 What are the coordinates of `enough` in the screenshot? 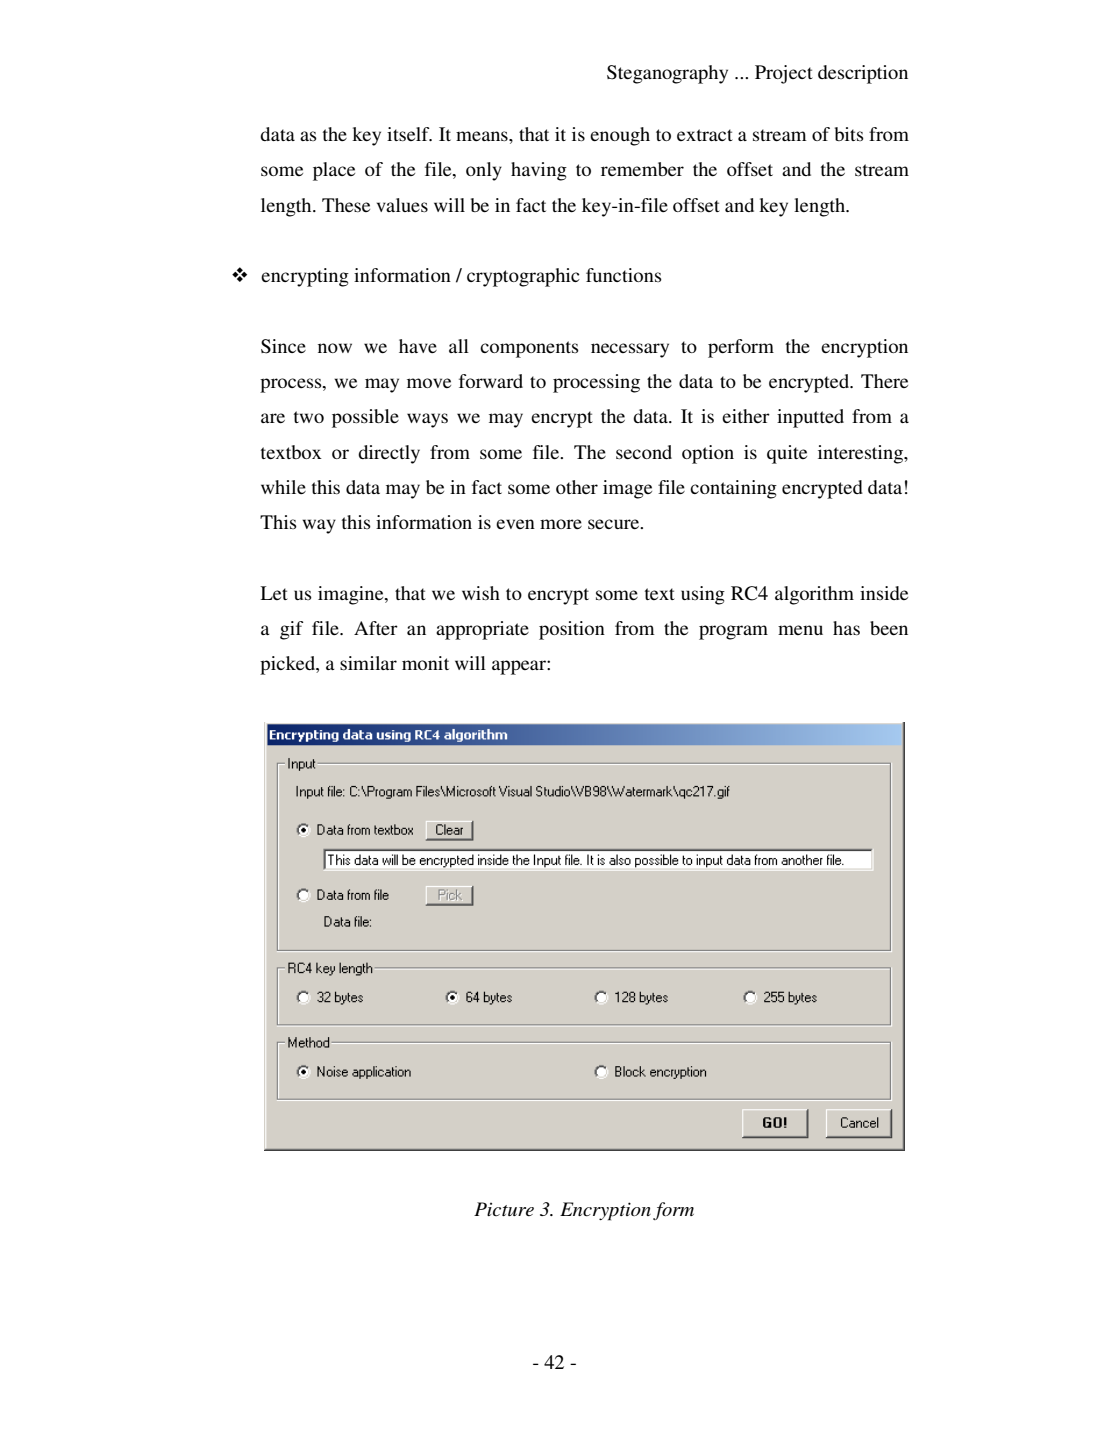 It's located at (620, 136).
